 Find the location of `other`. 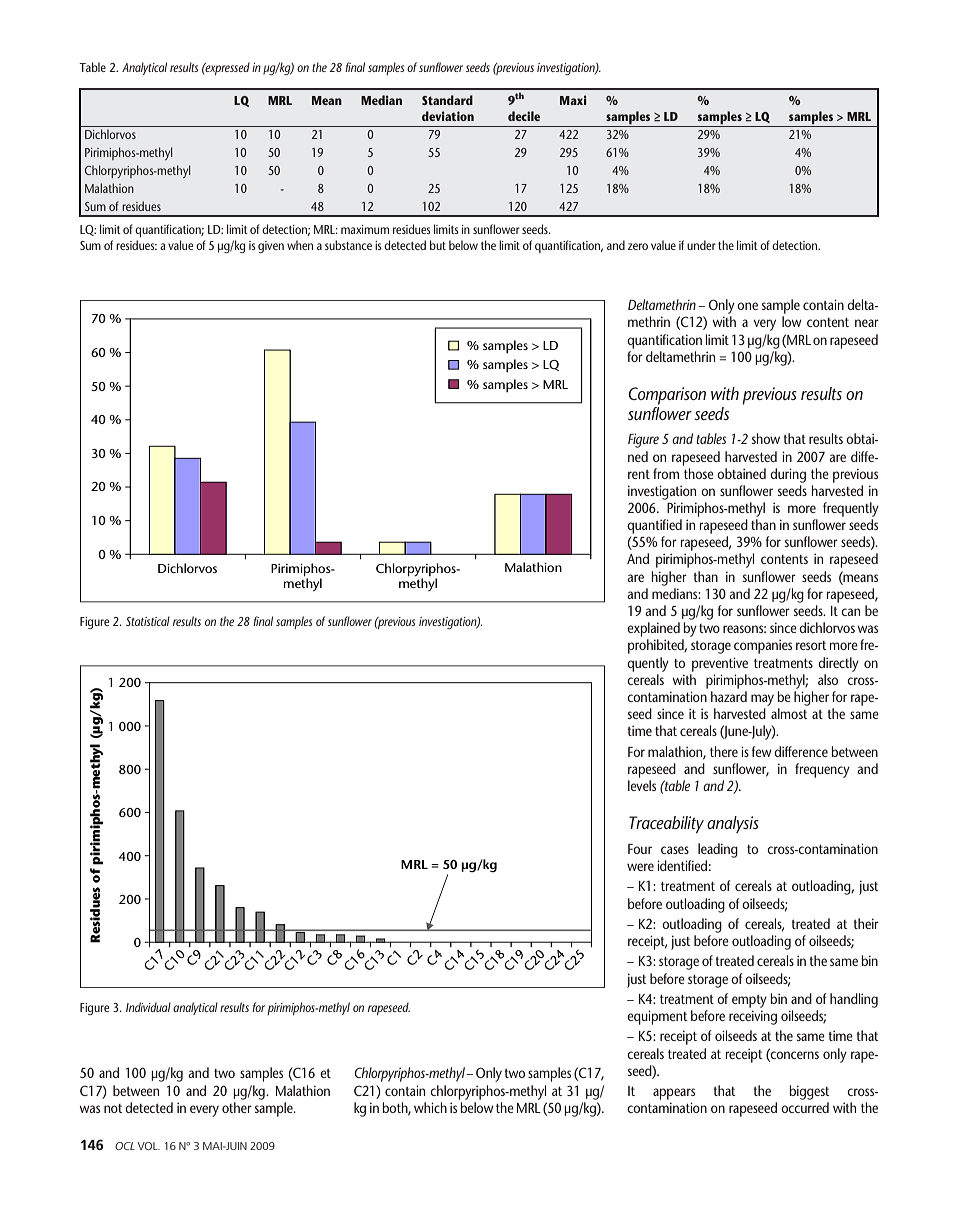

other is located at coordinates (237, 1107).
